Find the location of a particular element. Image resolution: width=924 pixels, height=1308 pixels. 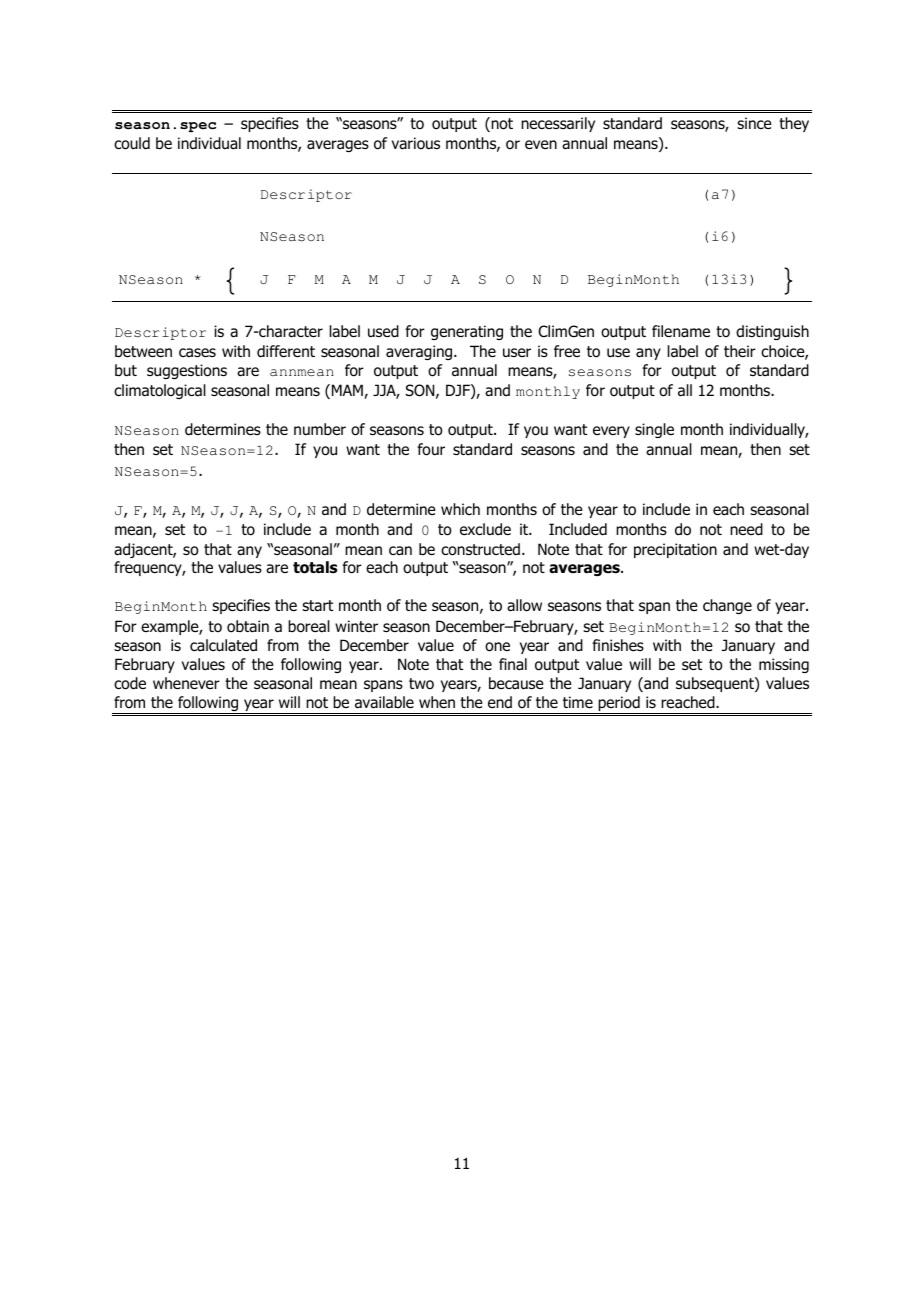

various is located at coordinates (416, 143).
